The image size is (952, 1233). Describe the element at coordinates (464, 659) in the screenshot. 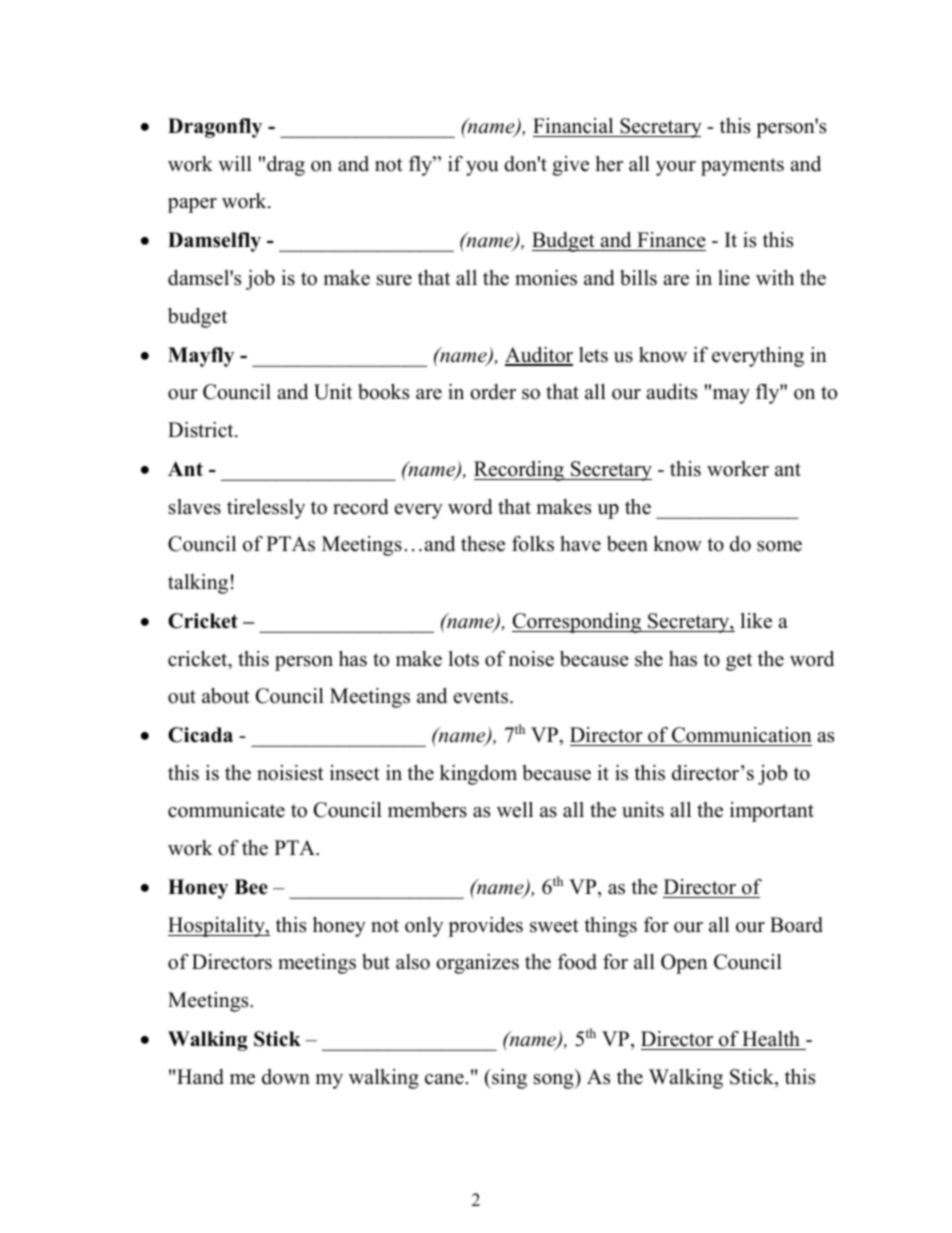

I see `lots` at that location.
